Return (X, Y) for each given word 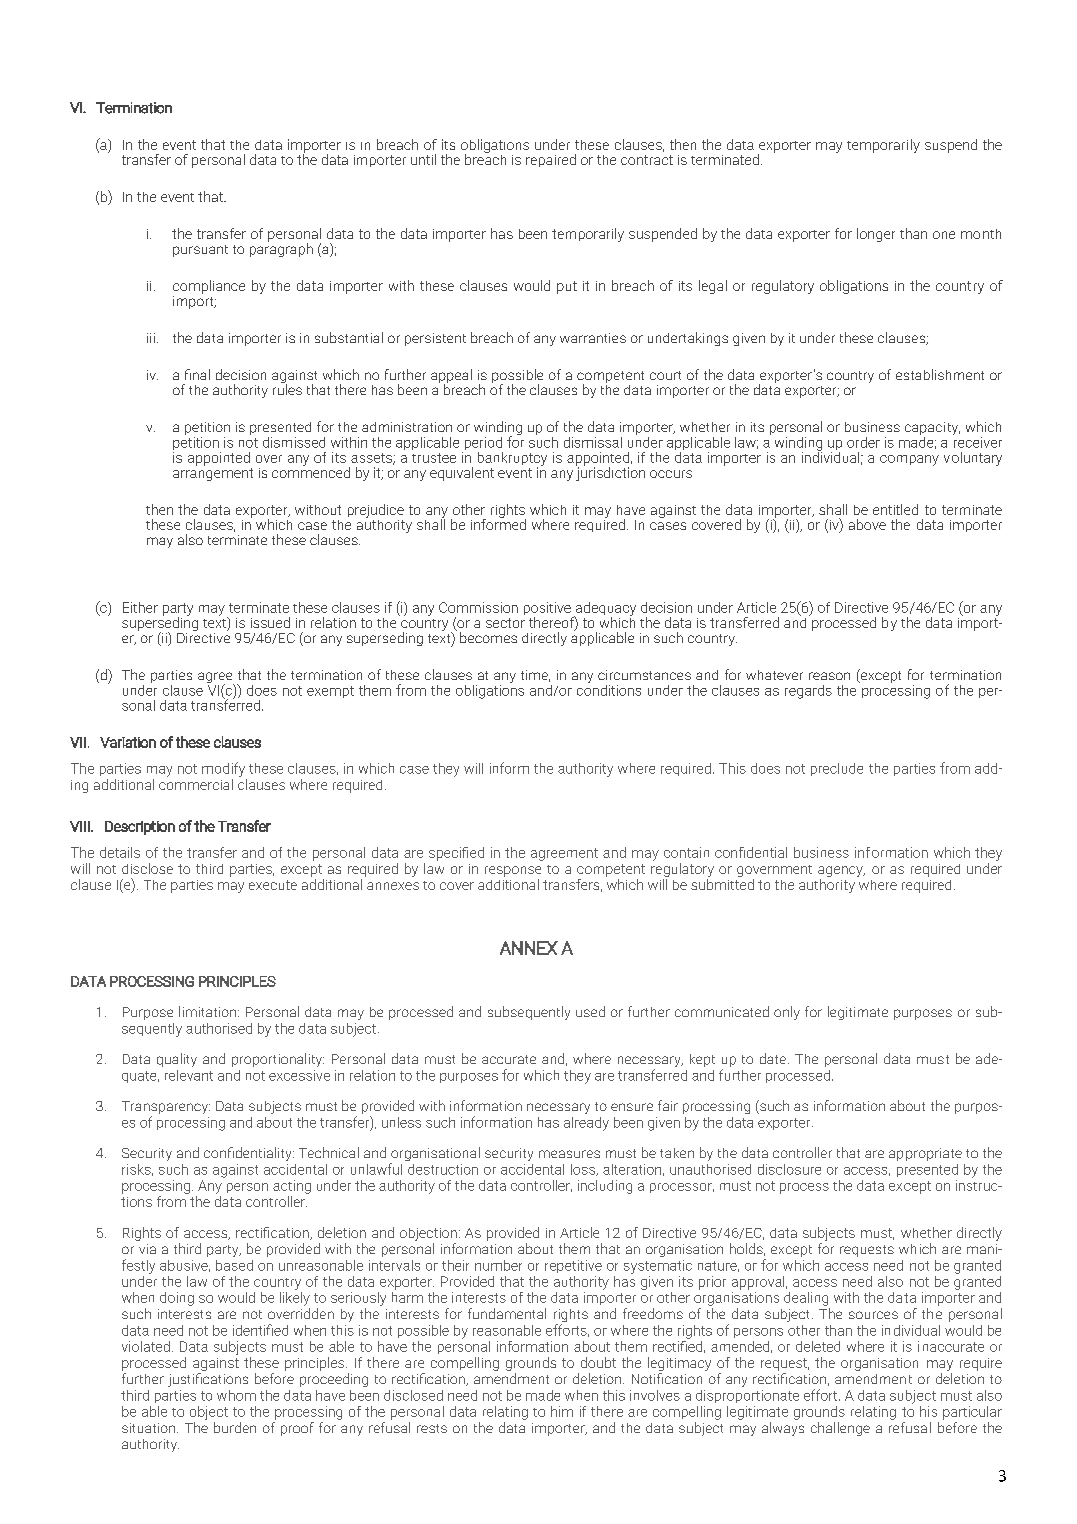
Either (140, 607)
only (787, 1013)
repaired (551, 160)
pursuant (200, 251)
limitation (209, 1011)
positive (548, 610)
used (590, 1011)
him (562, 1411)
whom (236, 1395)
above (867, 524)
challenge (840, 1429)
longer (876, 235)
